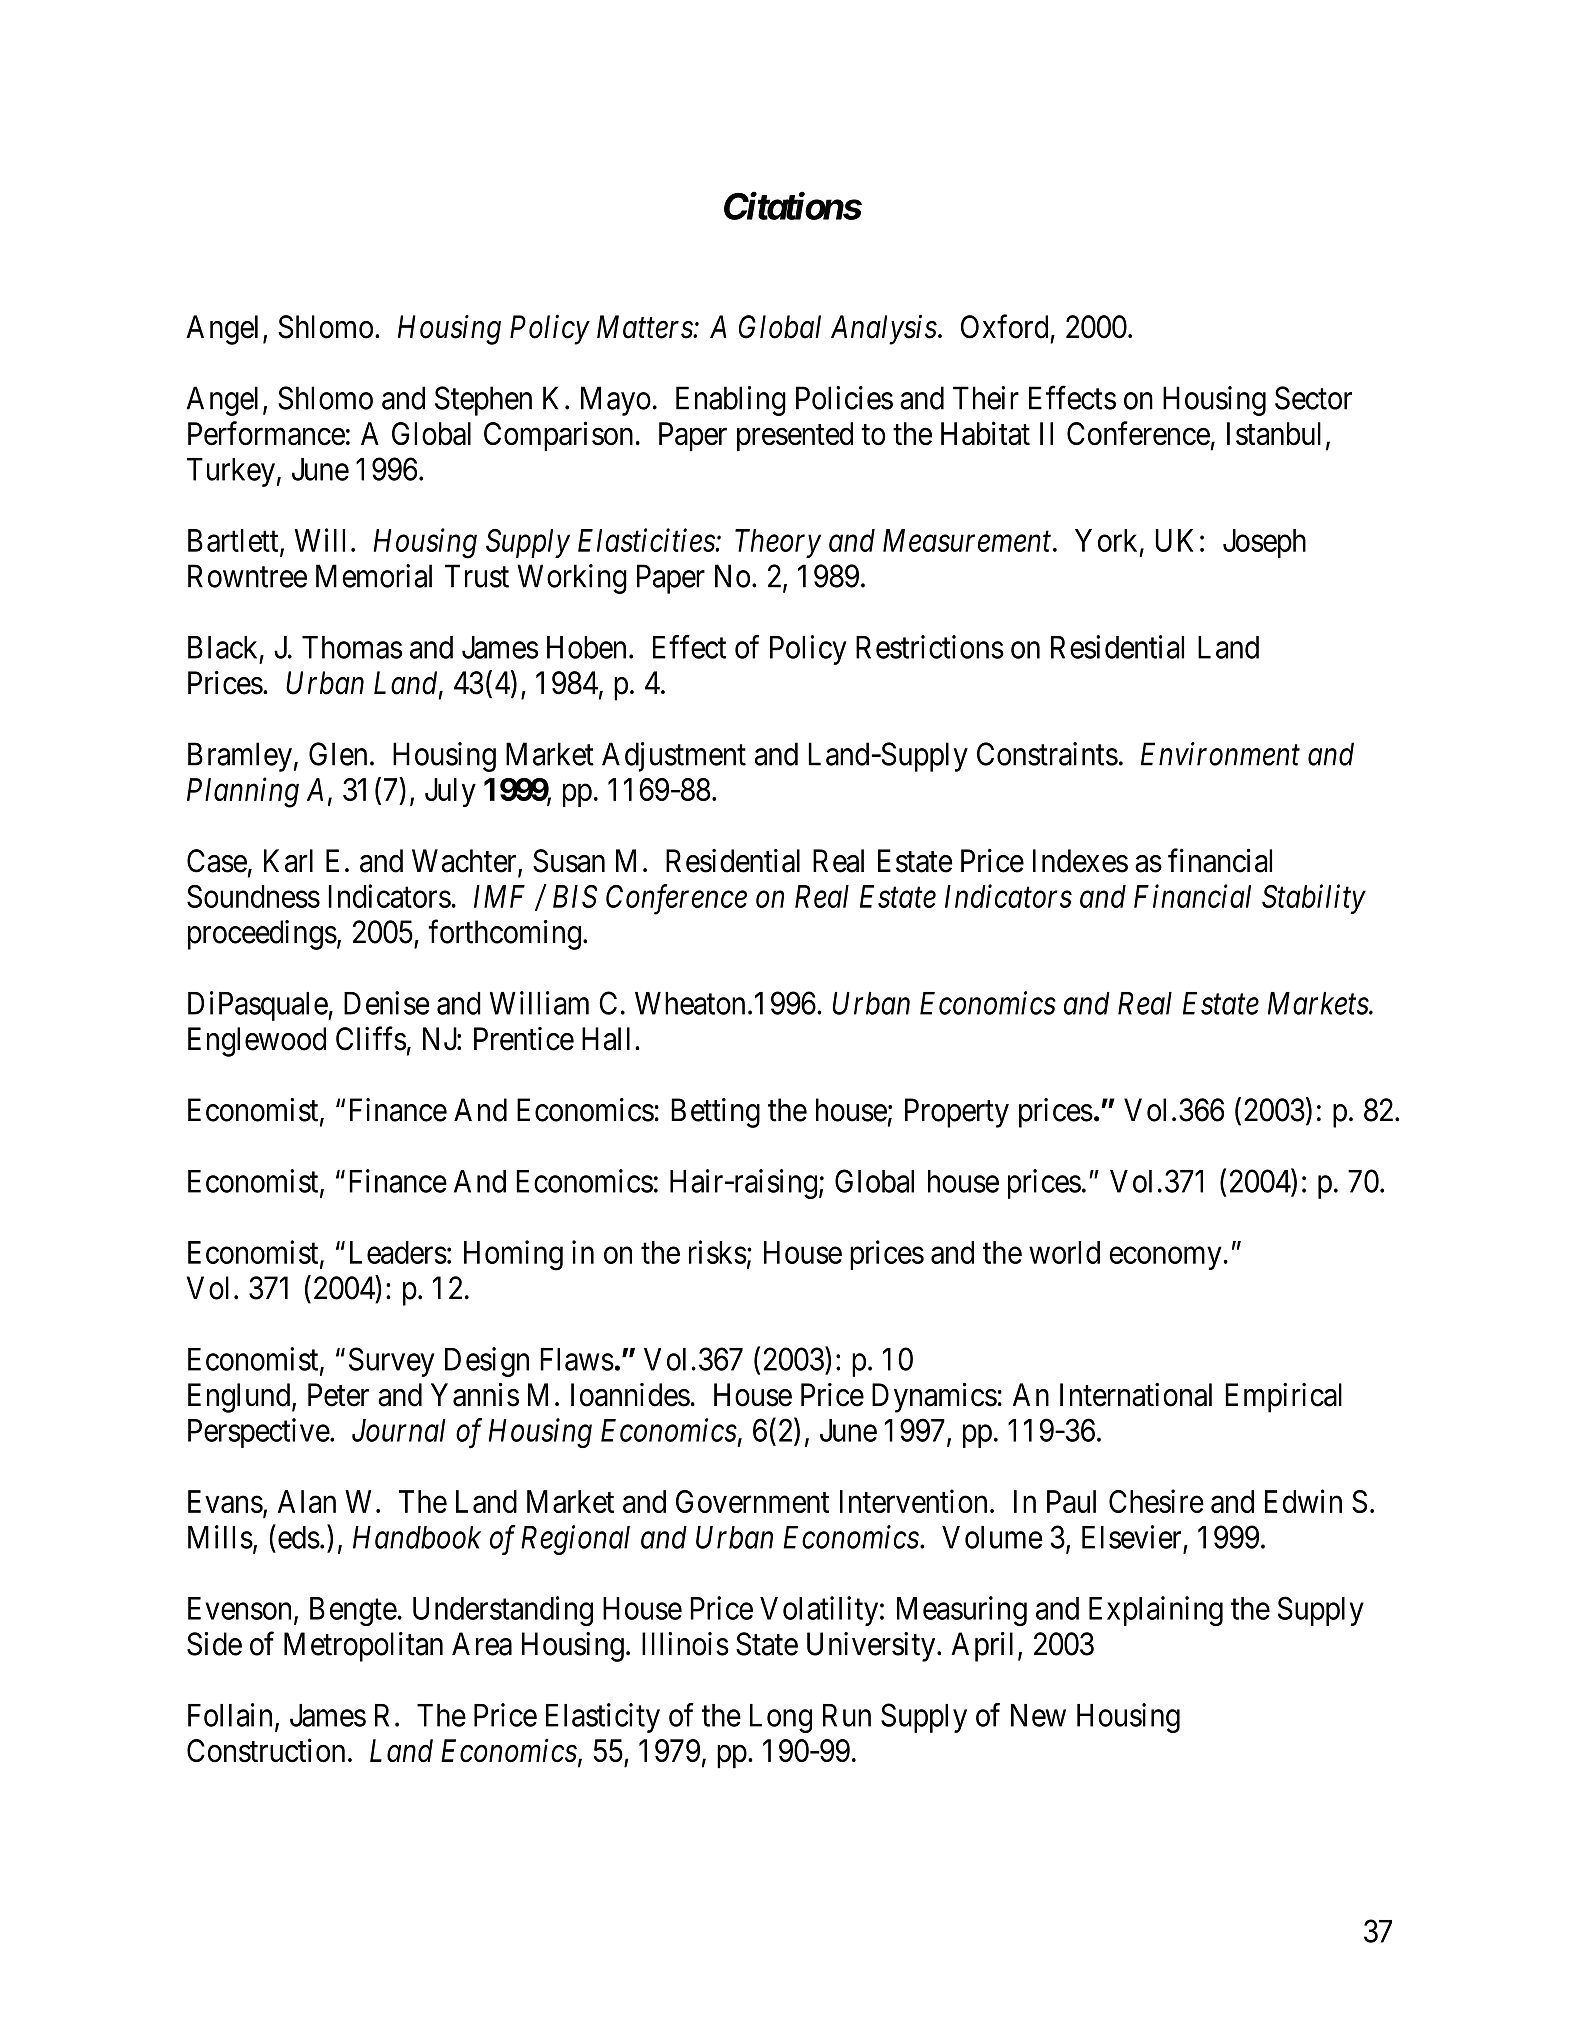 The image size is (1579, 2043). What do you see at coordinates (288, 861) in the screenshot?
I see `Karl` at bounding box center [288, 861].
